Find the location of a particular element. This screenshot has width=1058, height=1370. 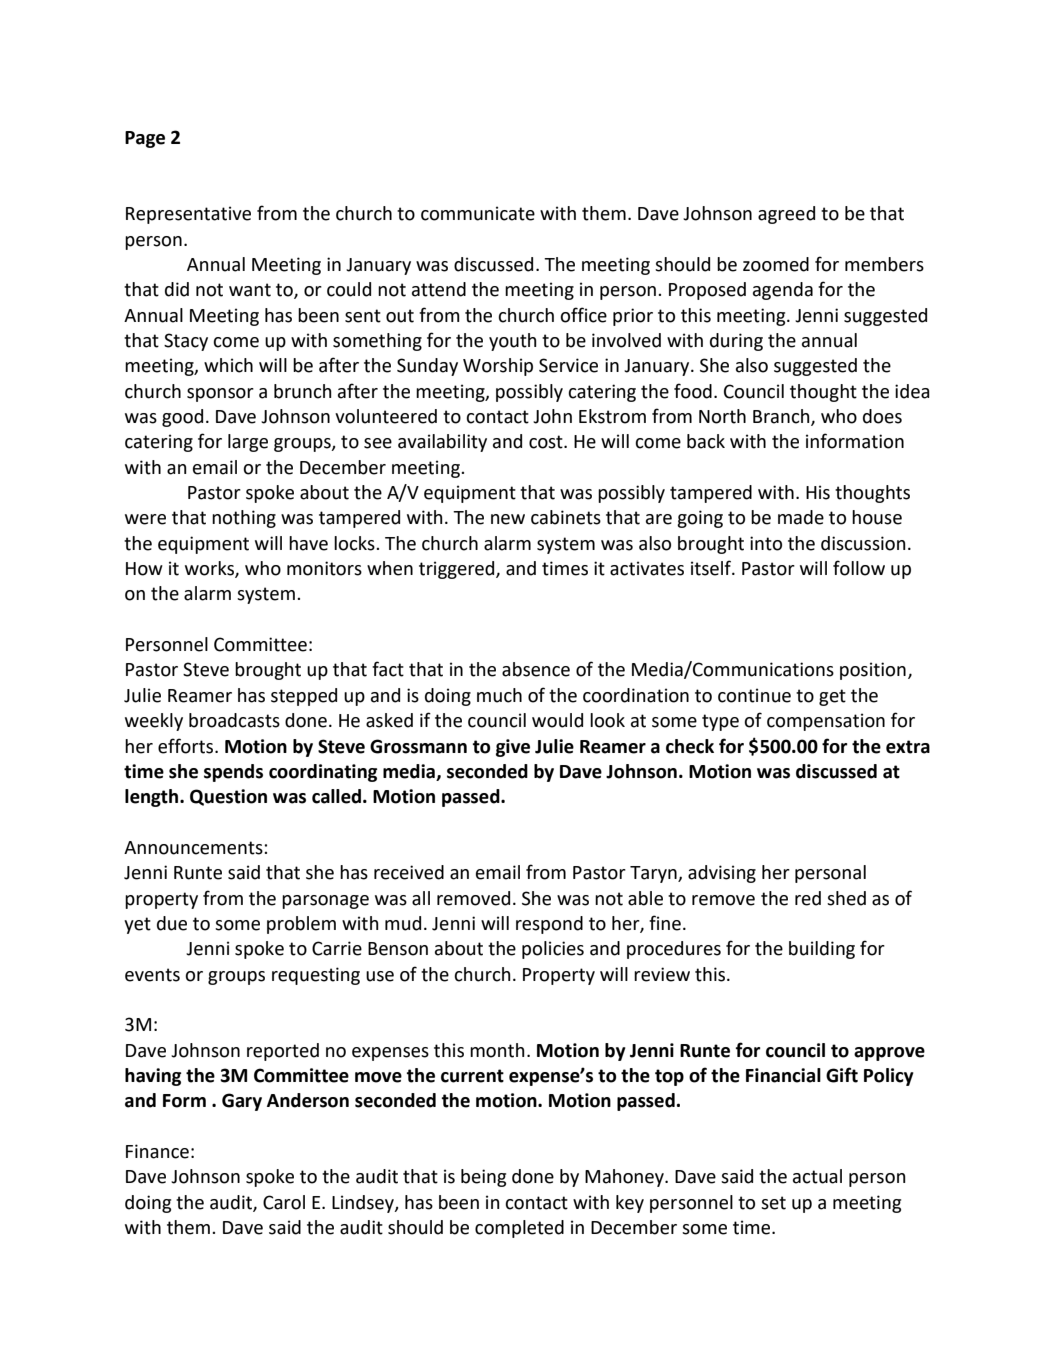

Page is located at coordinates (145, 139).
